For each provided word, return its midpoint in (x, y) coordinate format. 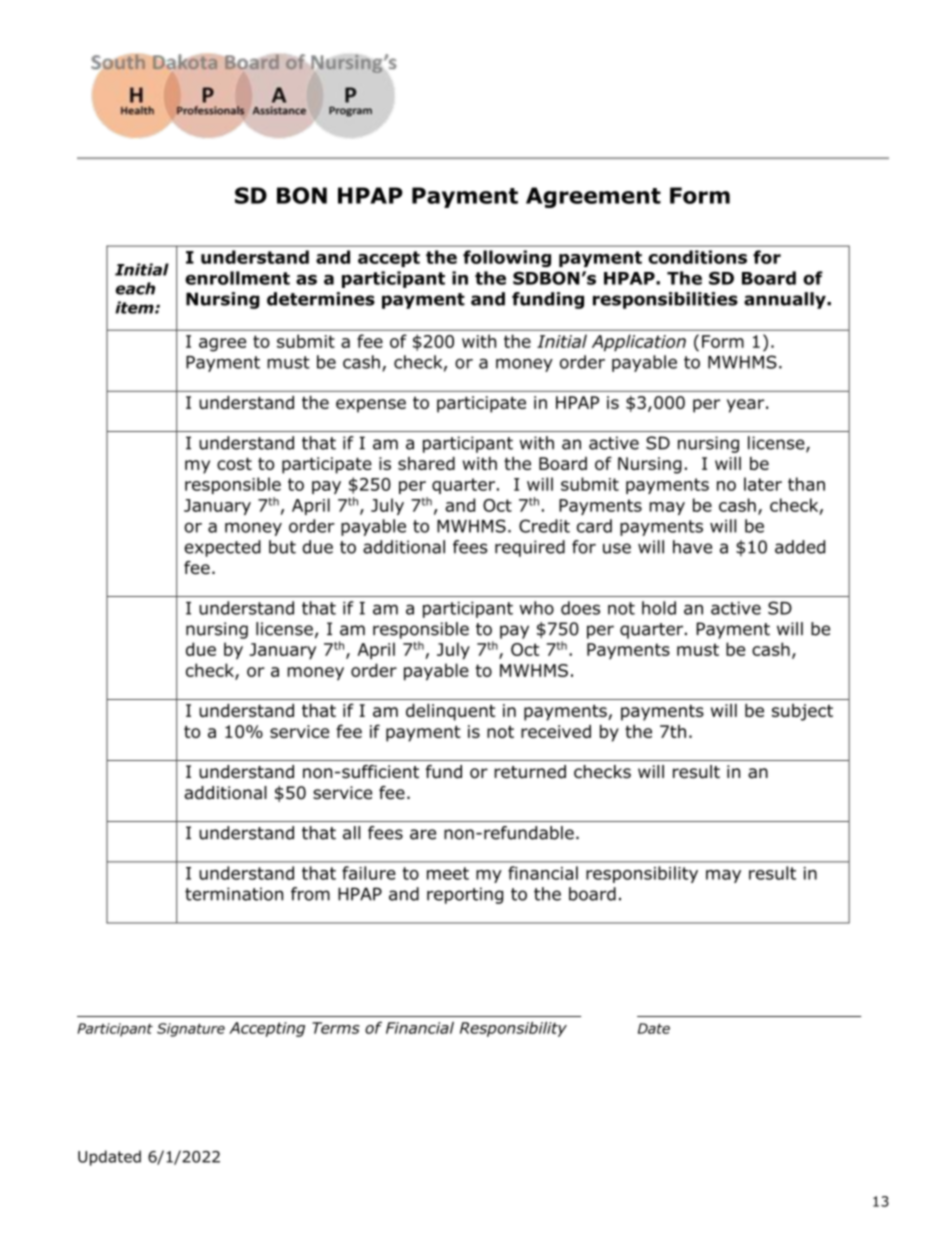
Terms (336, 1028)
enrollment (237, 278)
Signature (191, 1030)
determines (321, 299)
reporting (465, 895)
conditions (697, 257)
